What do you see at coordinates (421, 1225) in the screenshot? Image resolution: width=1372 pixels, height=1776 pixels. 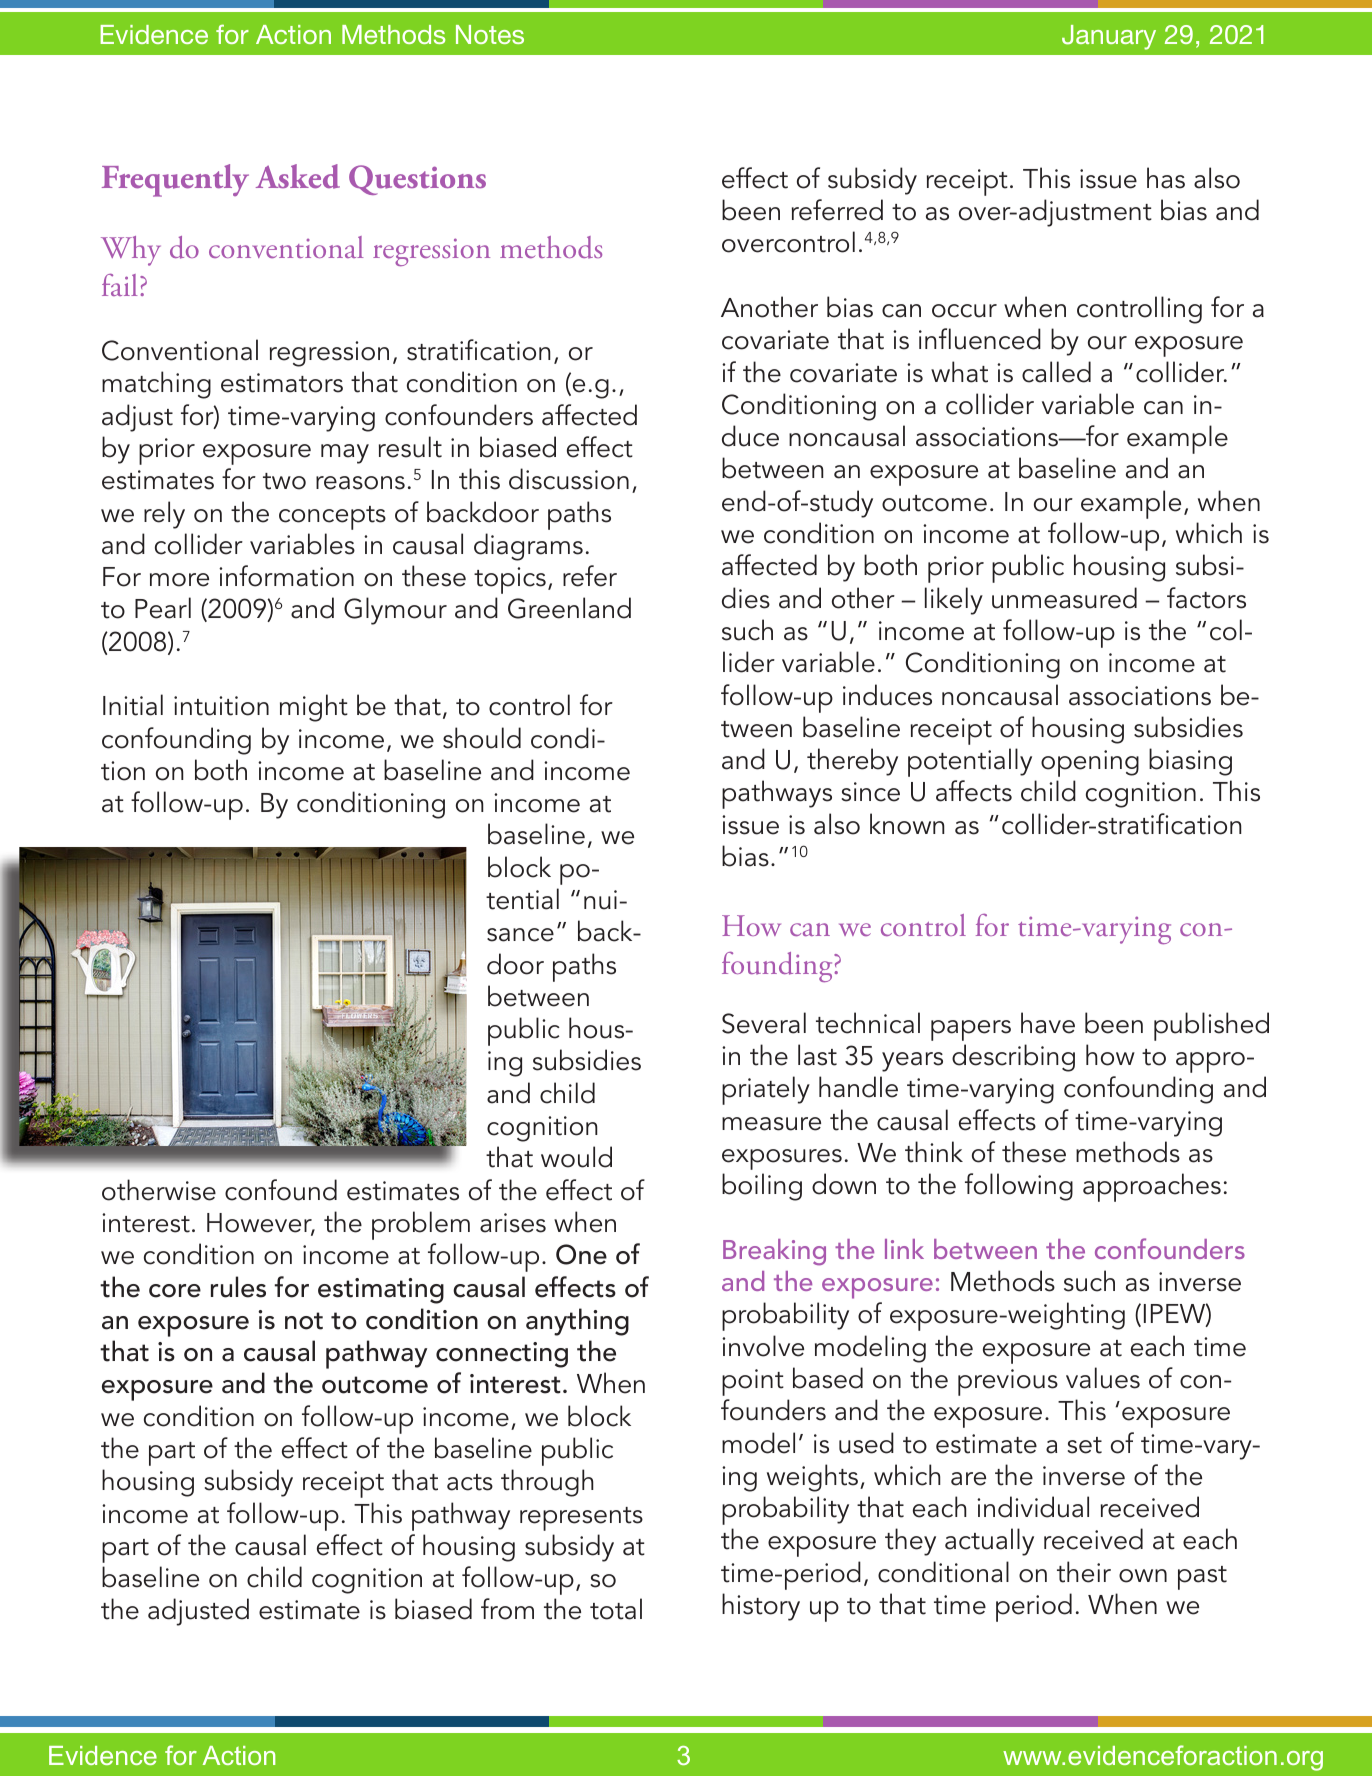 I see `problem` at bounding box center [421, 1225].
